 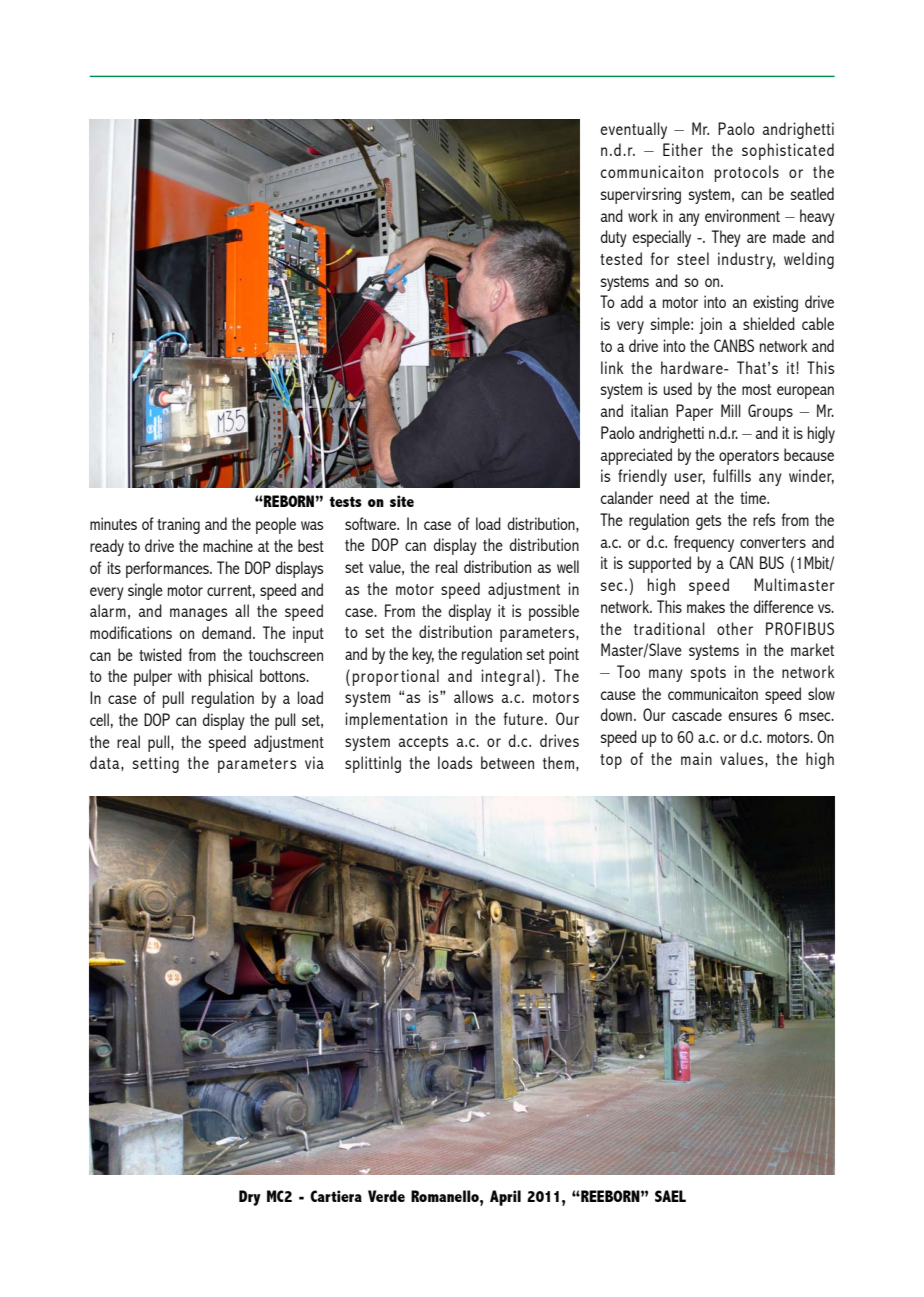 I want to click on Dry, so click(x=250, y=1198).
